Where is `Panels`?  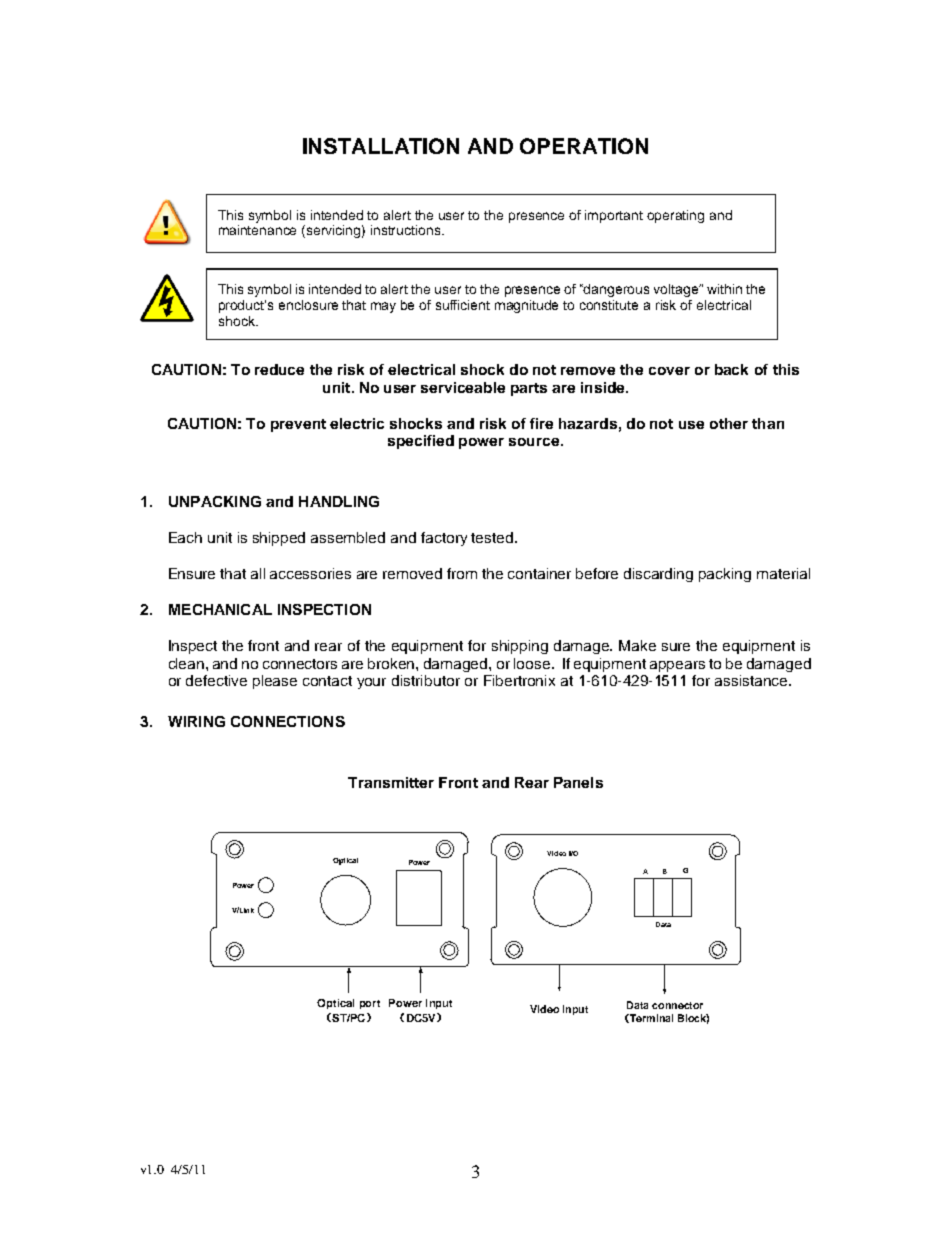 Panels is located at coordinates (578, 782).
